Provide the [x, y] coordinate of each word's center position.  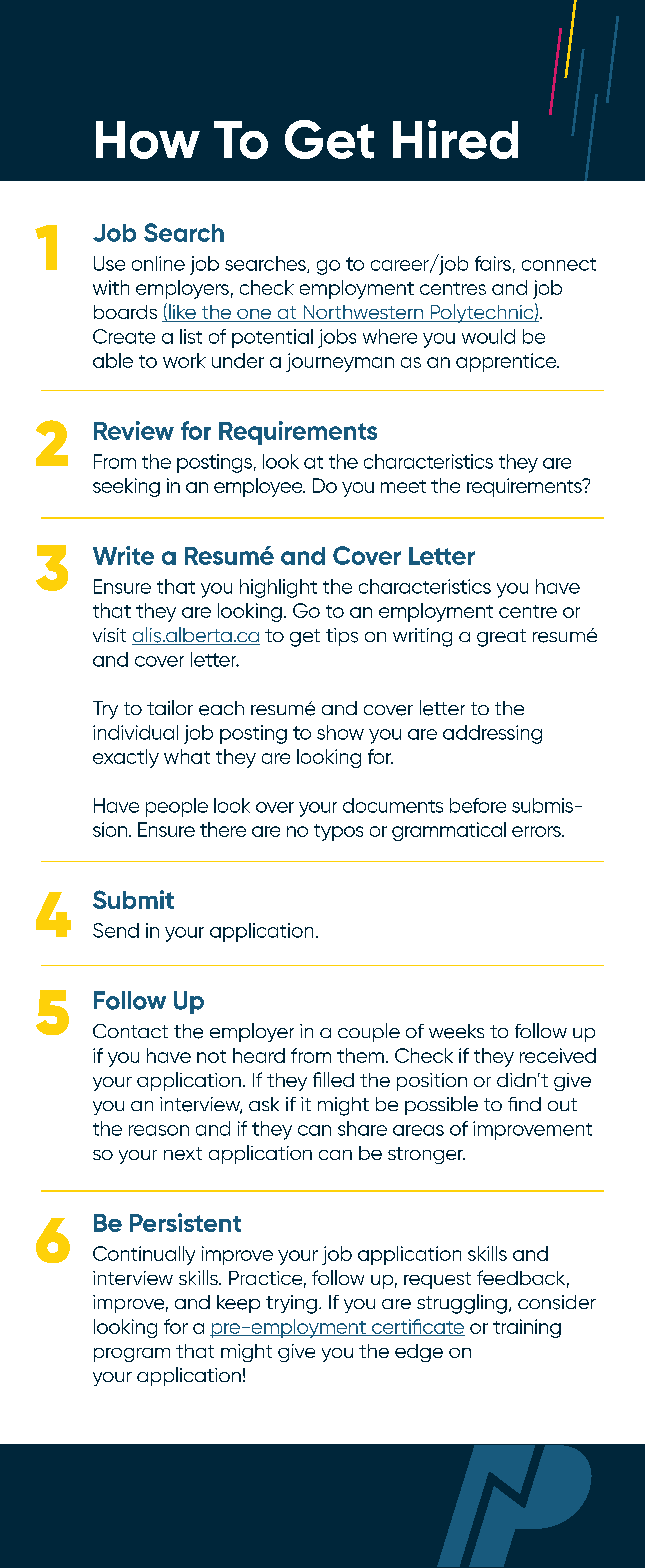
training [527, 1328]
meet [403, 486]
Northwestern [363, 313]
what [187, 756]
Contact [130, 1031]
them [360, 1055]
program [132, 1355]
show [340, 732]
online [158, 263]
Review [134, 430]
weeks [456, 1031]
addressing [492, 734]
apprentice [507, 362]
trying [291, 1304]
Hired [455, 139]
